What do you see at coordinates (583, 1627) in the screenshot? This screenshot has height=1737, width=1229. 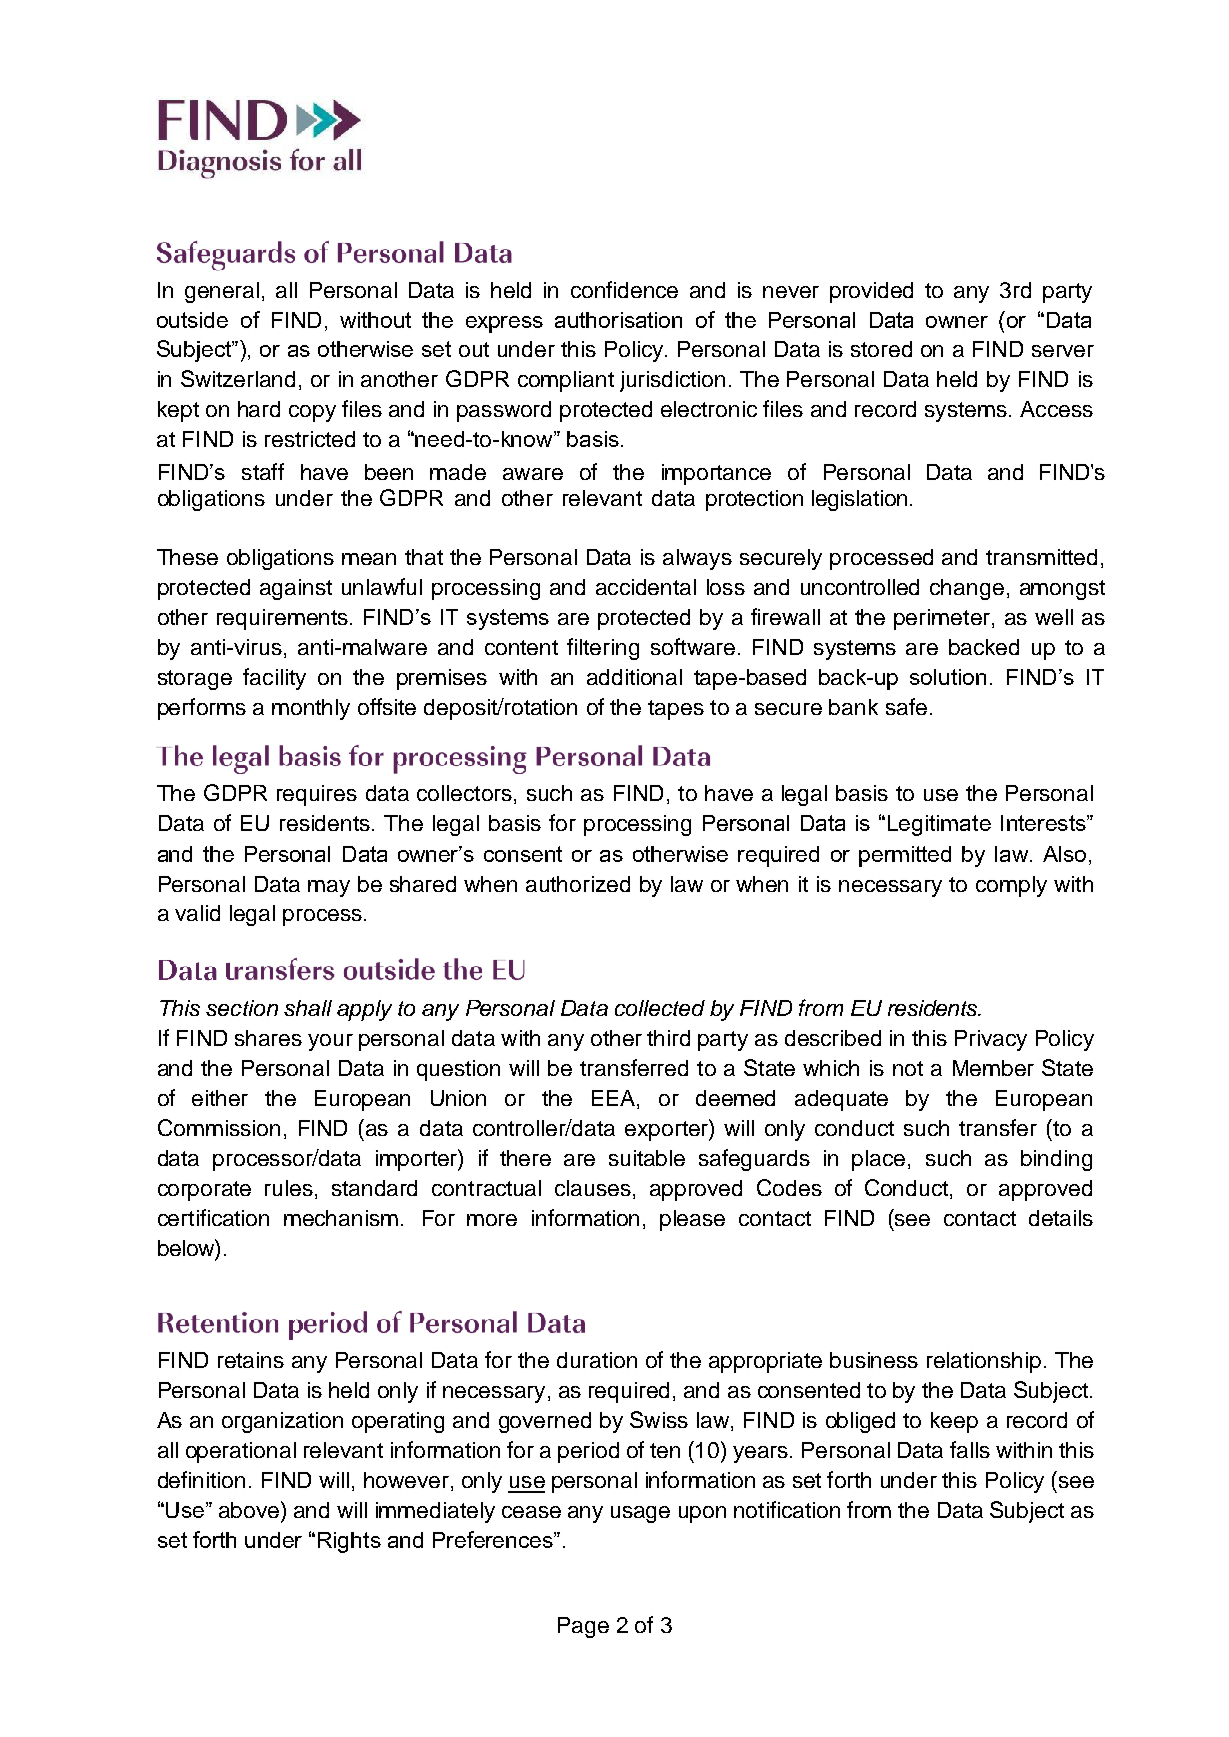 I see `Page` at bounding box center [583, 1627].
